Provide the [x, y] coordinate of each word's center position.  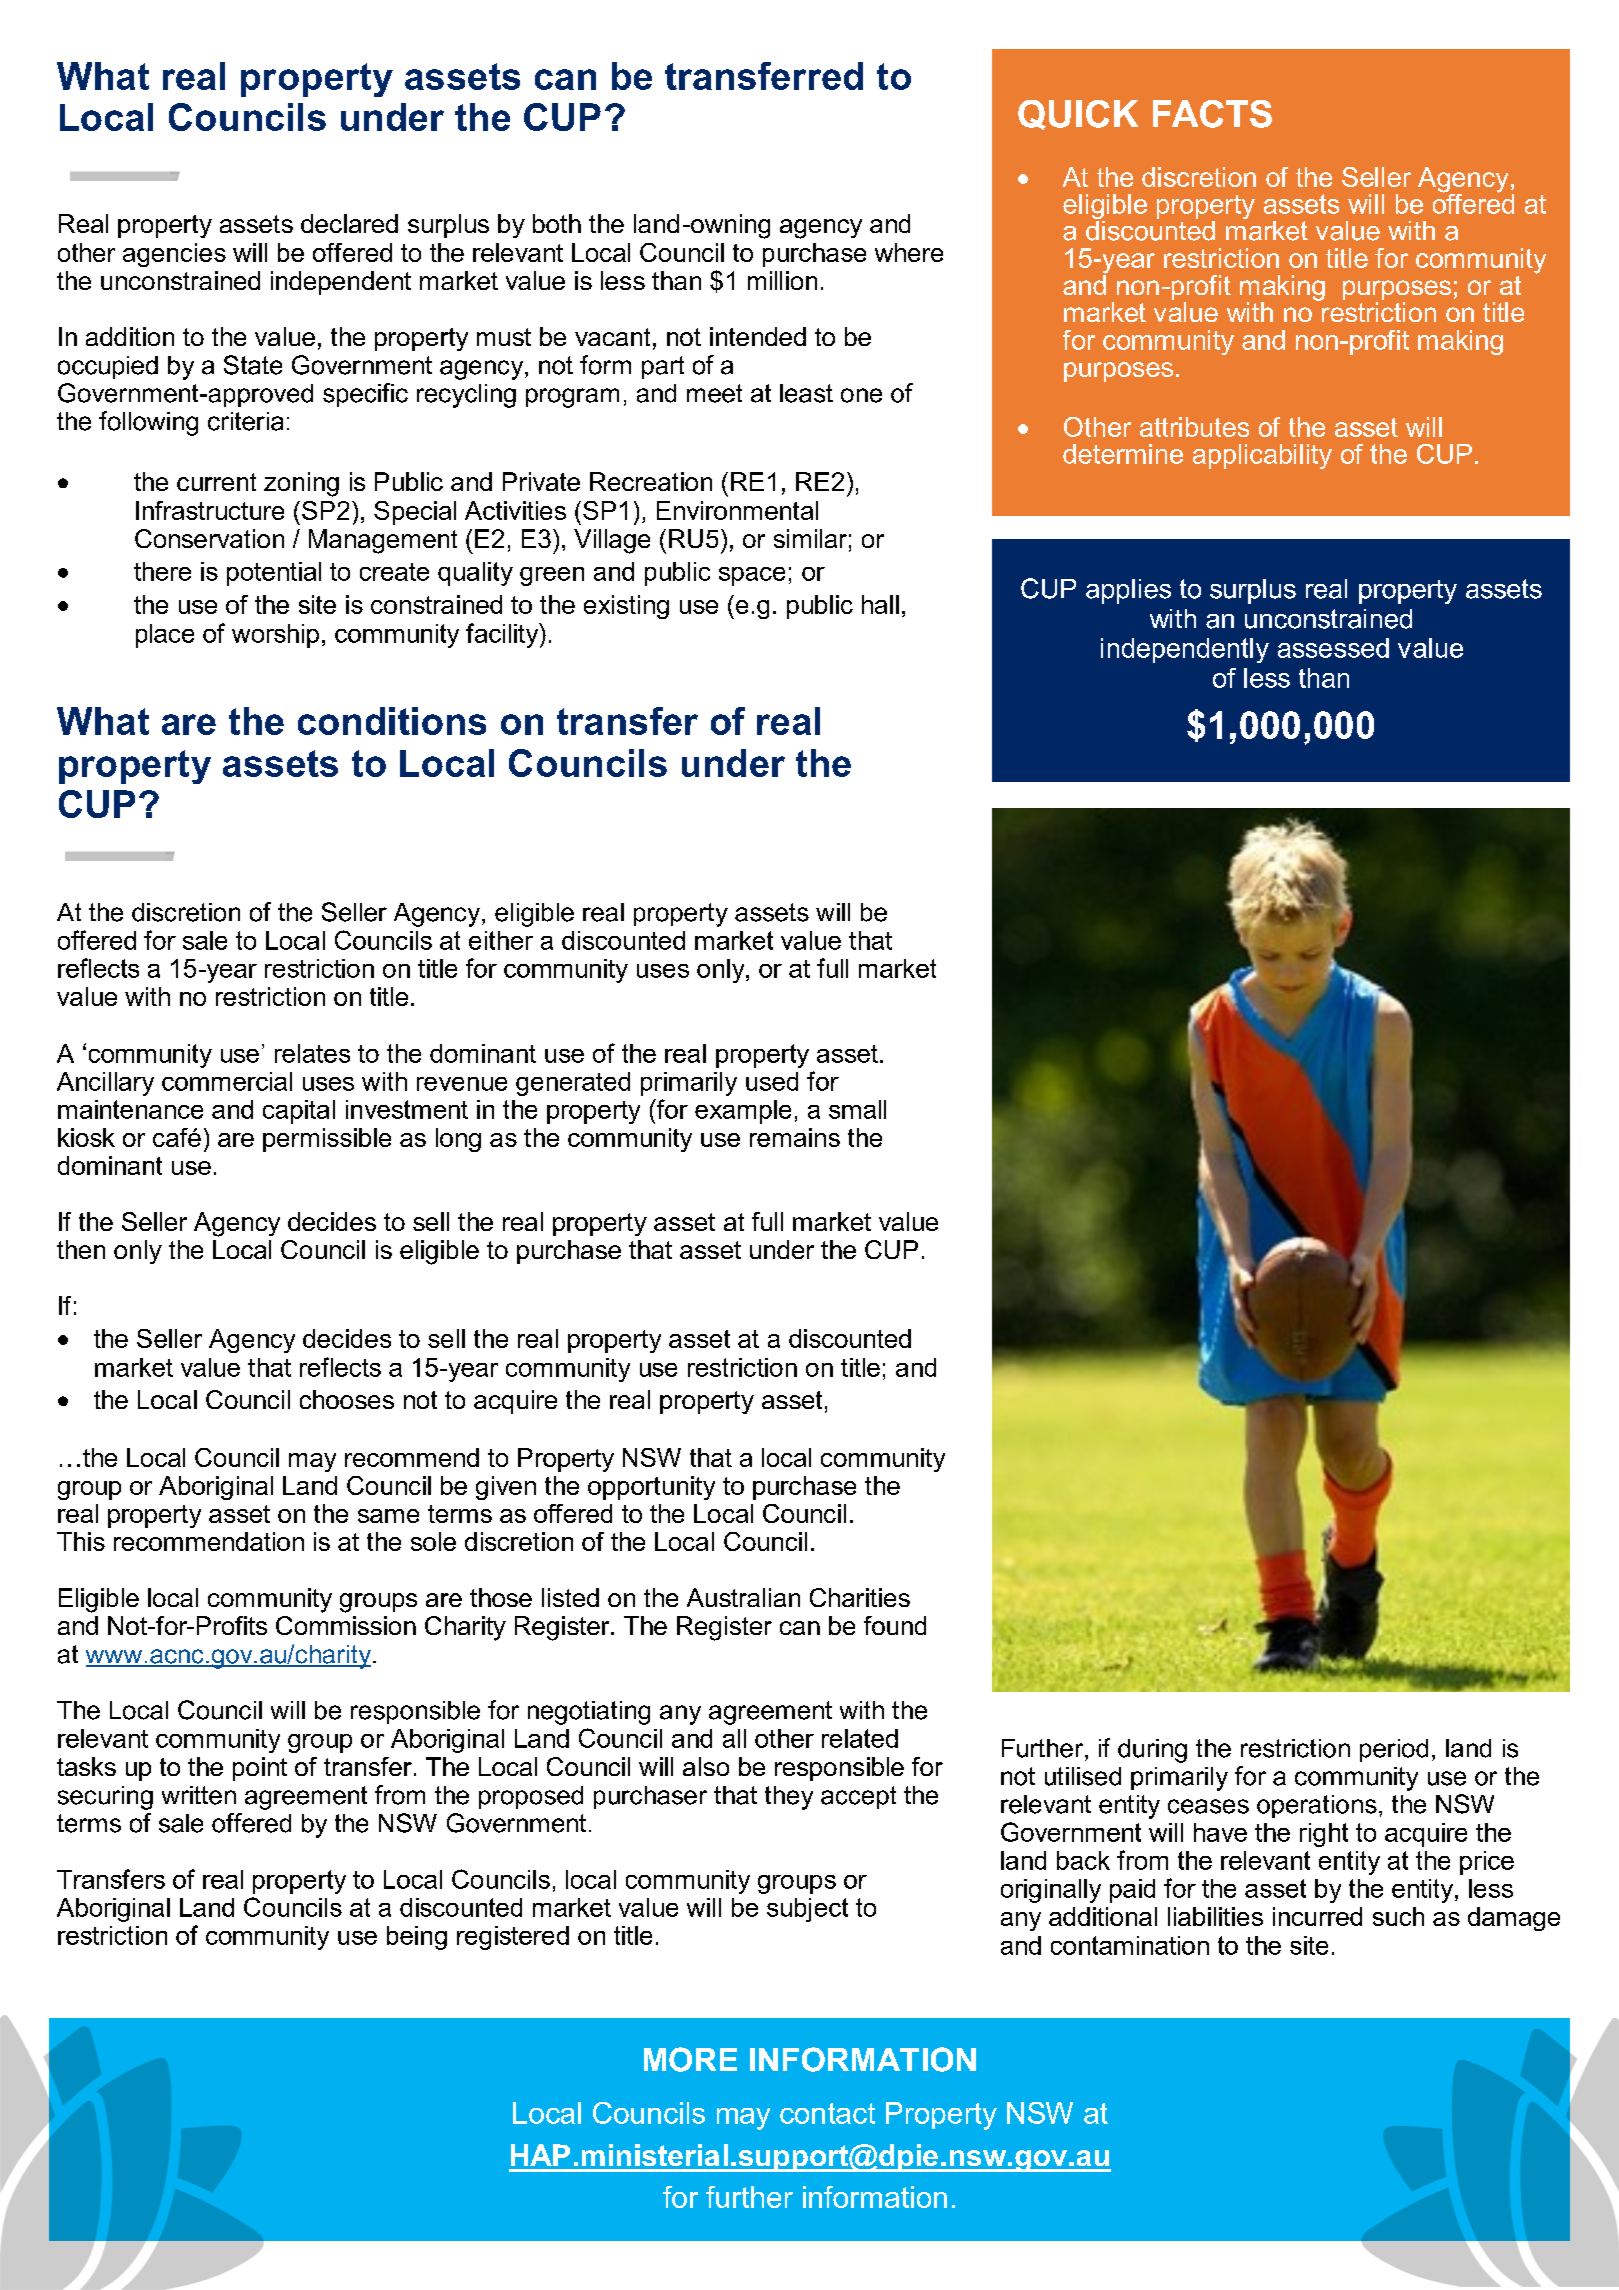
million [782, 280]
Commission [346, 1625]
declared [349, 223]
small [857, 1109]
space [752, 576]
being [417, 1938]
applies [1128, 591]
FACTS [1212, 114]
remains [795, 1137]
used [772, 1081]
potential [274, 574]
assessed [1333, 648]
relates [312, 1053]
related [860, 1738]
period [1394, 1750]
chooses [347, 1399]
